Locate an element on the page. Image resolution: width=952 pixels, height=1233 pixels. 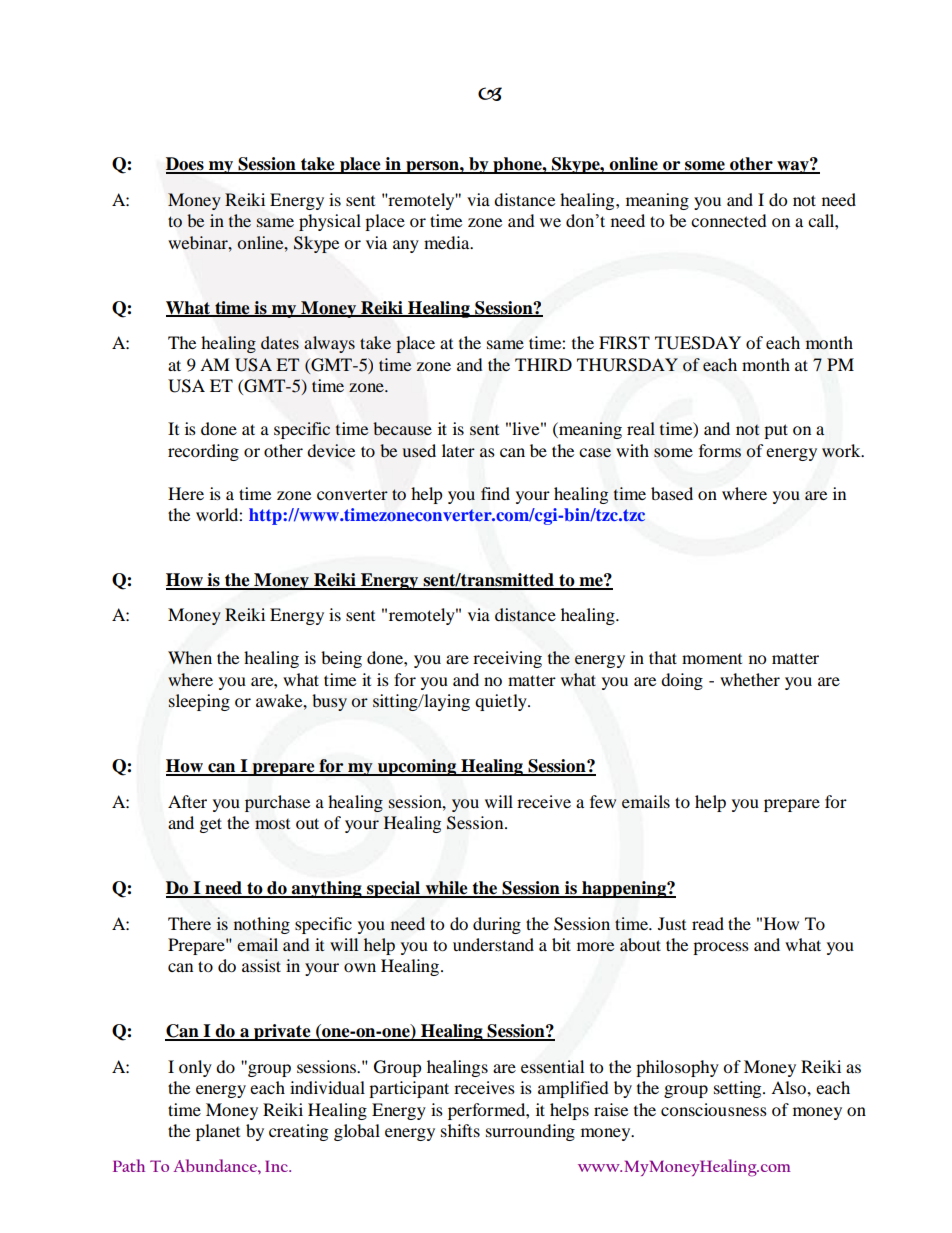
consciousness is located at coordinates (714, 1109).
